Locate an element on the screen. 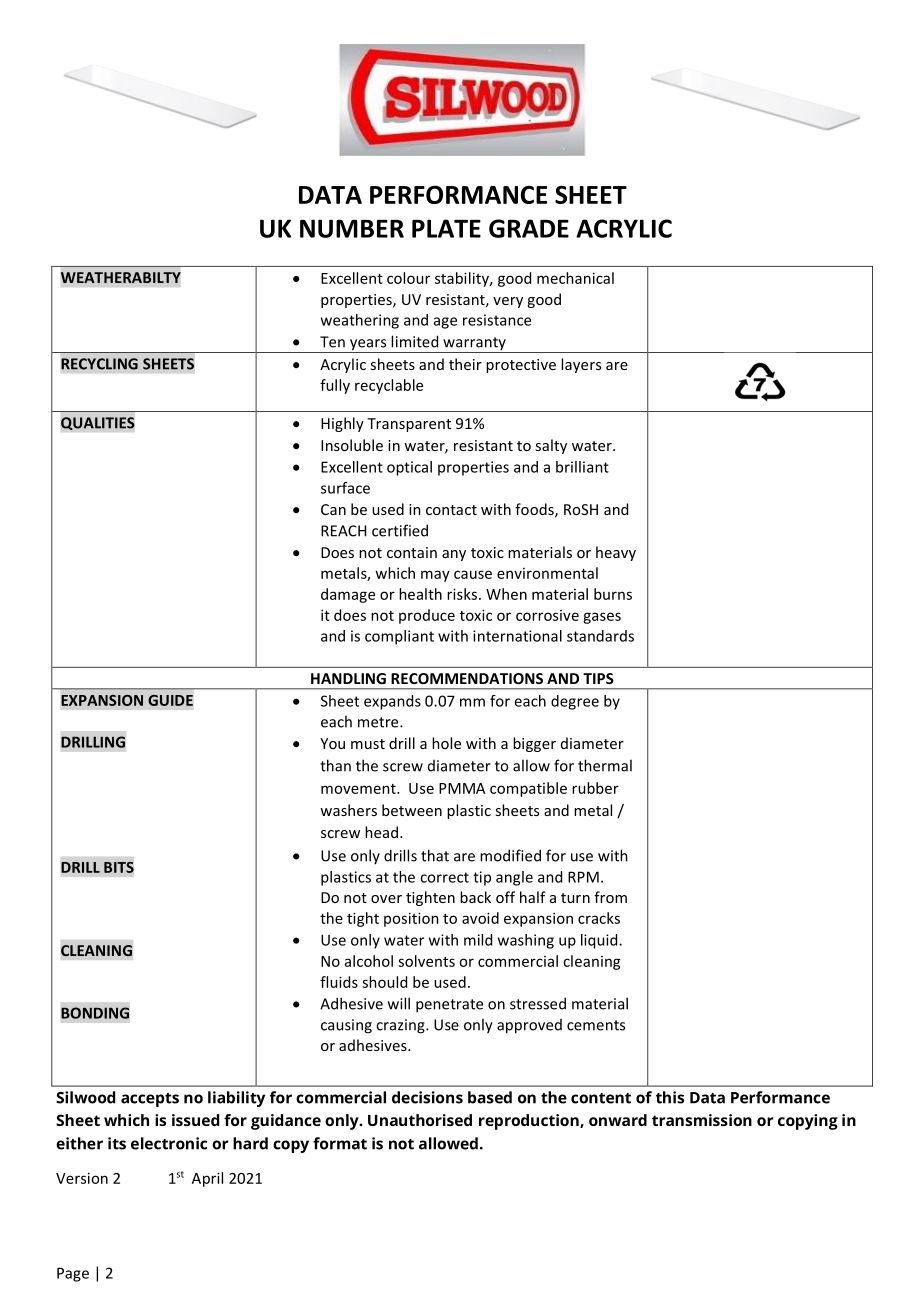 Image resolution: width=924 pixels, height=1308 pixels. Page is located at coordinates (73, 1274).
